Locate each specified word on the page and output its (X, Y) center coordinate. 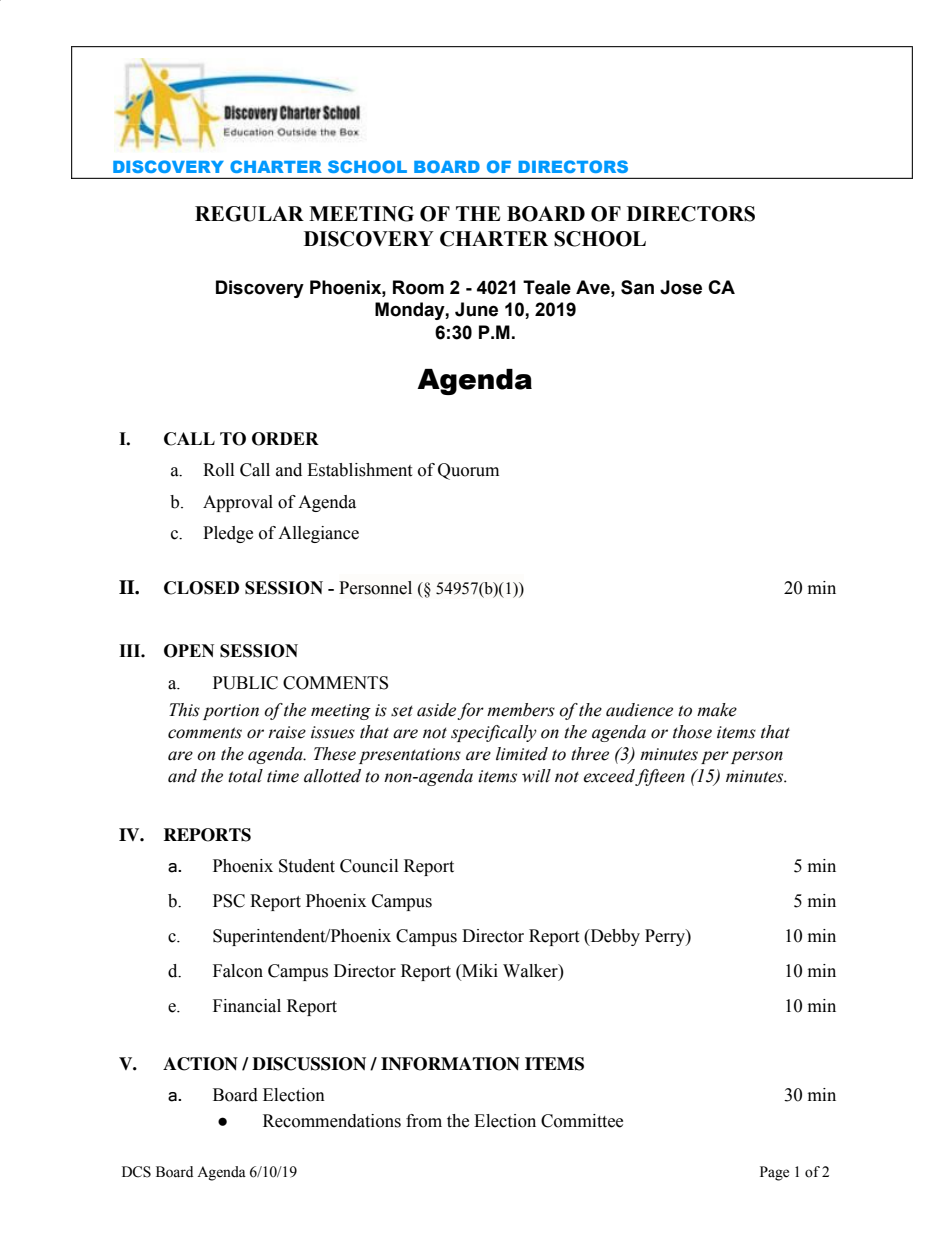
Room (418, 287)
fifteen (660, 777)
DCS (136, 1172)
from (424, 1121)
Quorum (468, 471)
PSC (229, 901)
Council (369, 866)
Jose (681, 287)
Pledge (228, 534)
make (717, 710)
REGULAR (249, 214)
